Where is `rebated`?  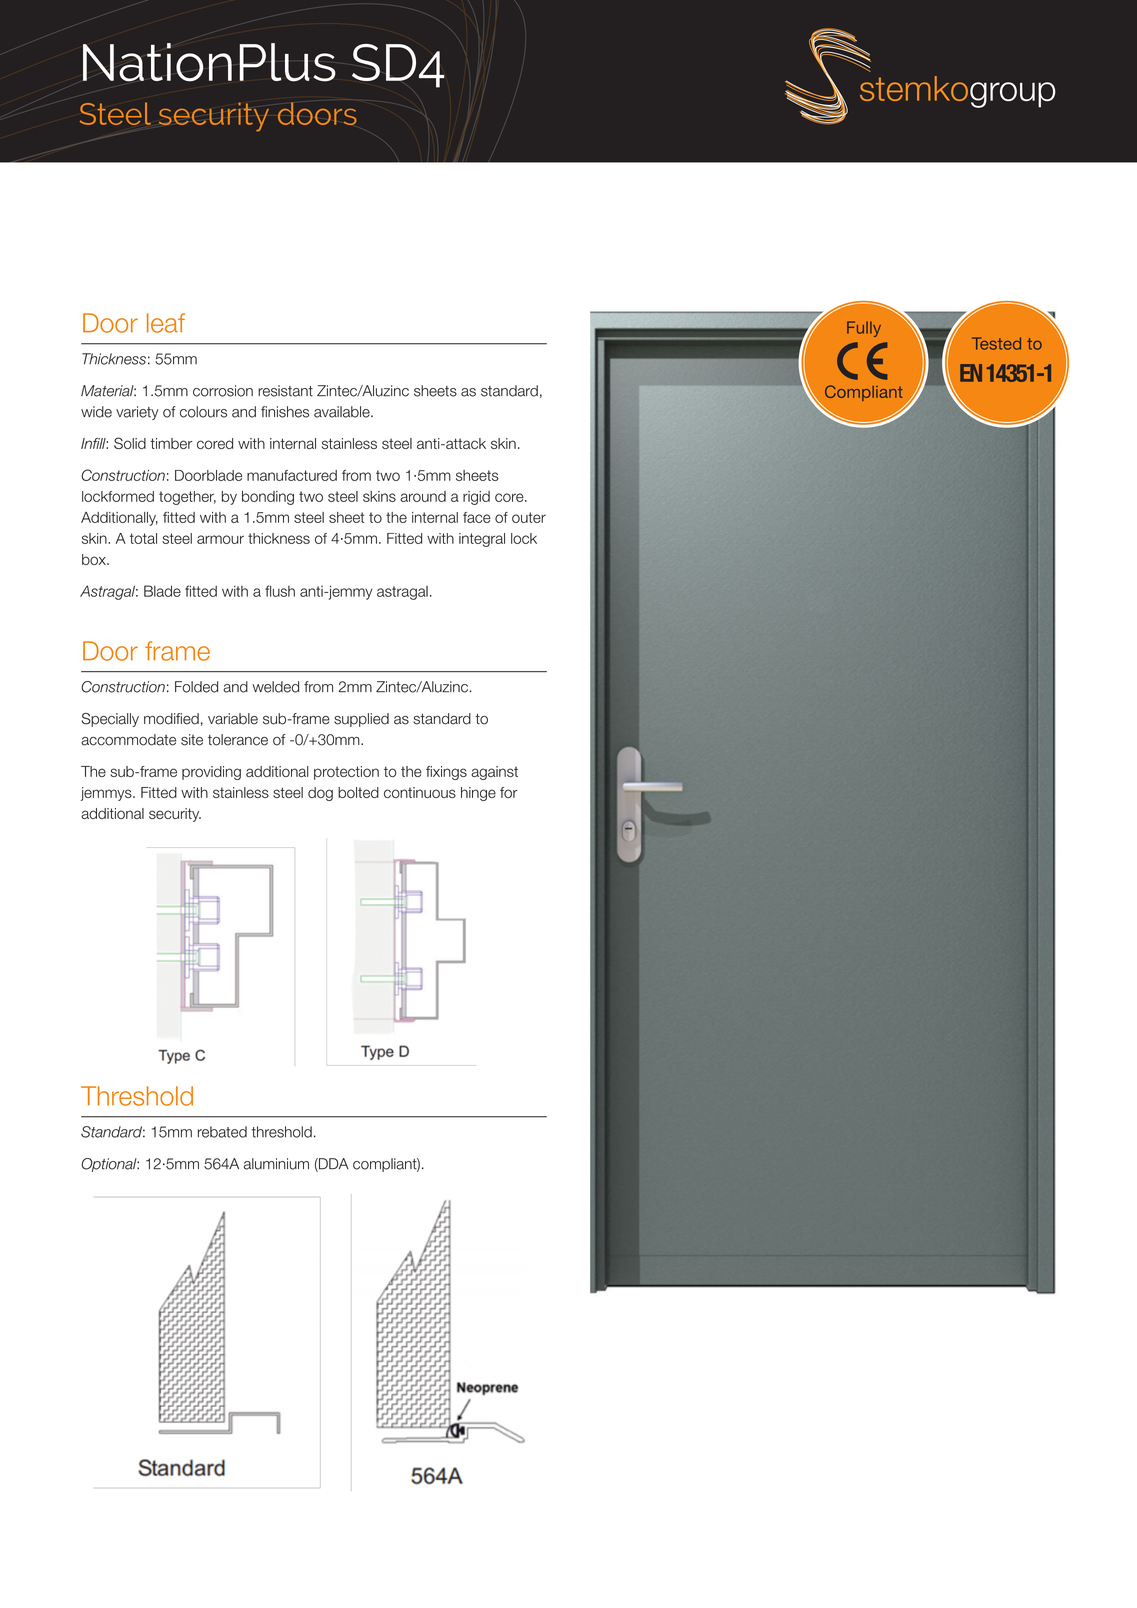 rebated is located at coordinates (222, 1132).
